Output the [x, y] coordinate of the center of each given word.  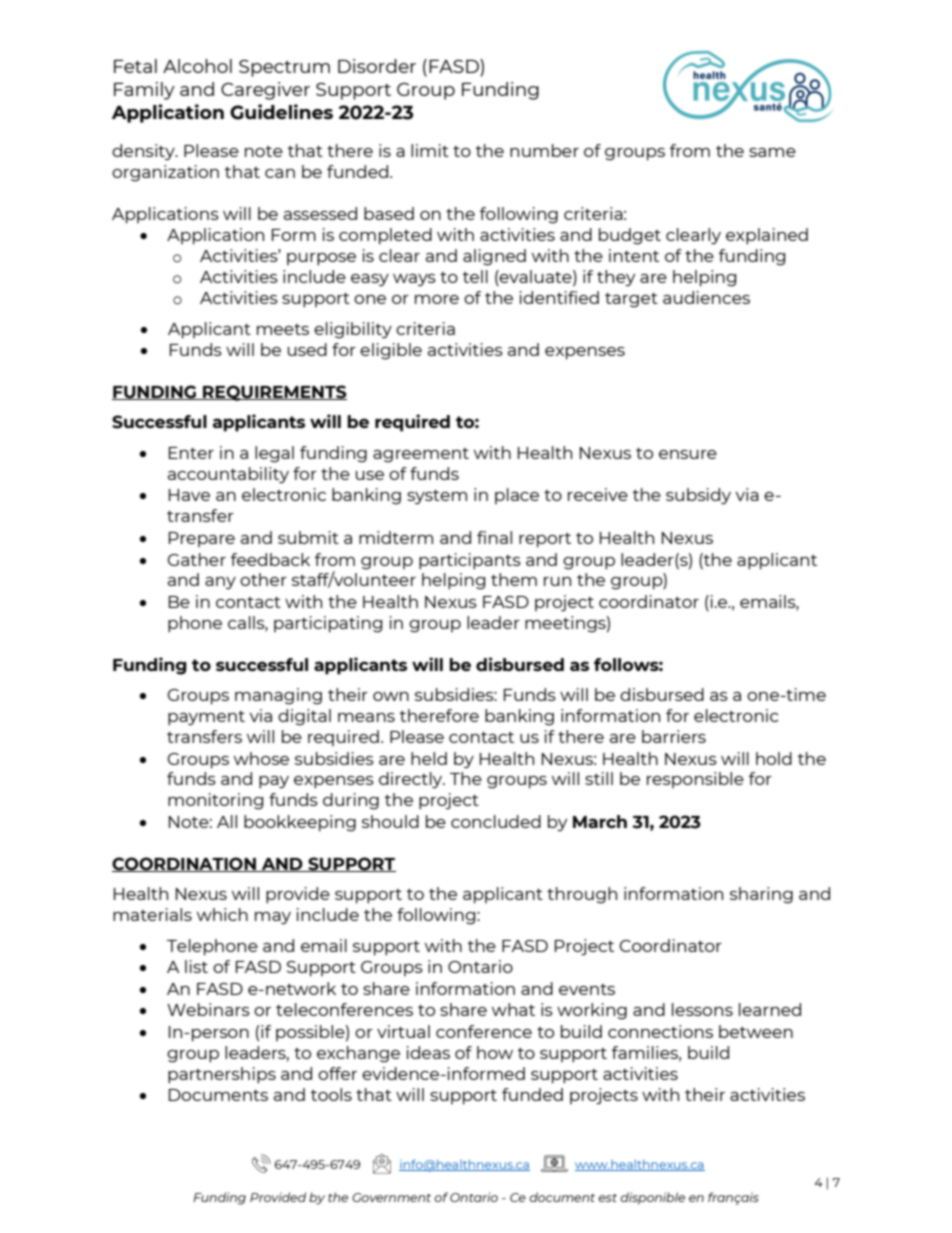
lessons [702, 1009]
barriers [674, 736]
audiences [706, 297]
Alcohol [197, 66]
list [196, 966]
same [772, 152]
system [437, 497]
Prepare [202, 539]
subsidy [698, 496]
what [513, 1009]
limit [430, 150]
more [437, 299]
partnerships [222, 1075]
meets [283, 329]
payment [206, 718]
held [429, 758]
